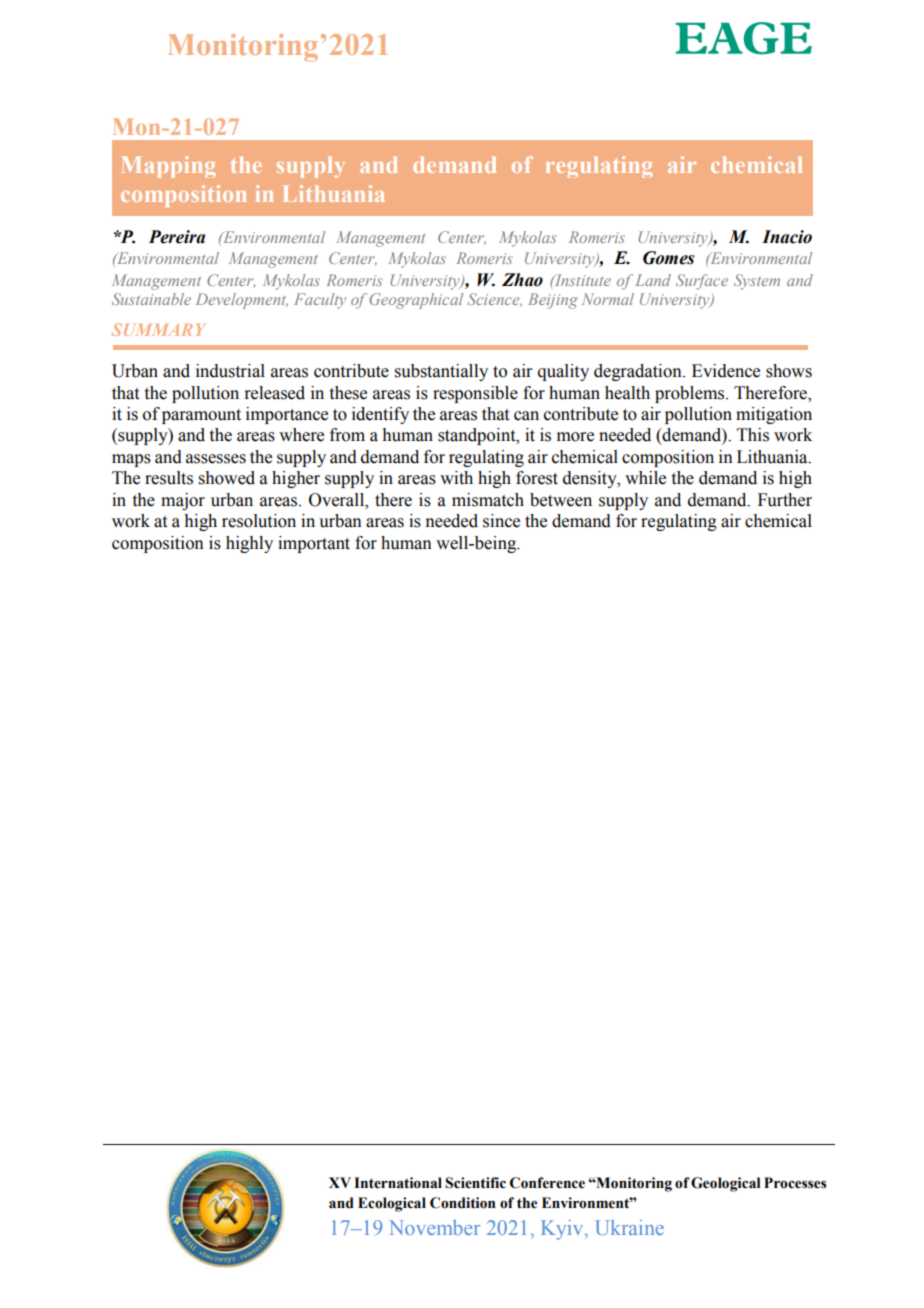  I want to click on Mapping, so click(169, 167).
